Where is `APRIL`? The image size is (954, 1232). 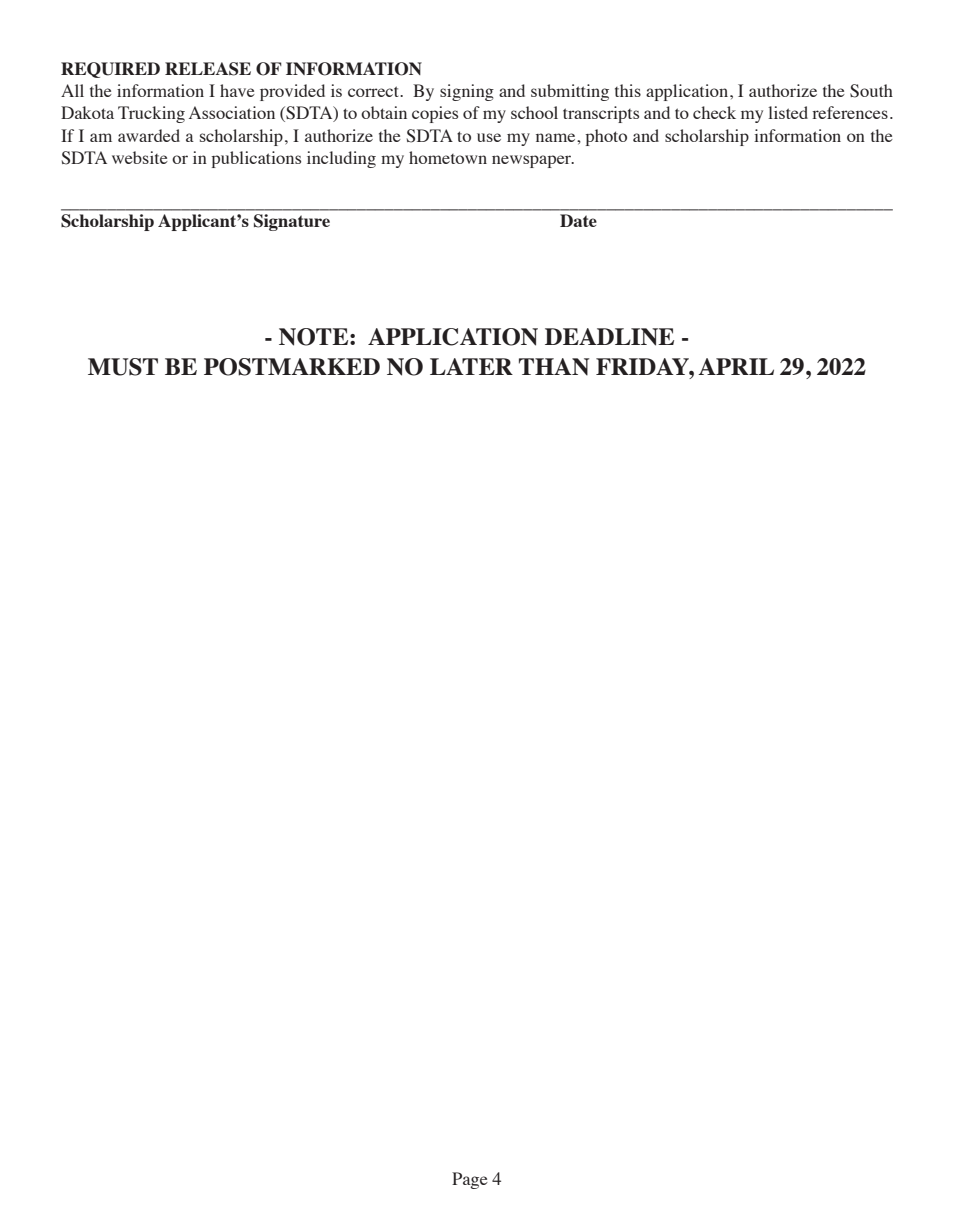 APRIL is located at coordinates (736, 366).
